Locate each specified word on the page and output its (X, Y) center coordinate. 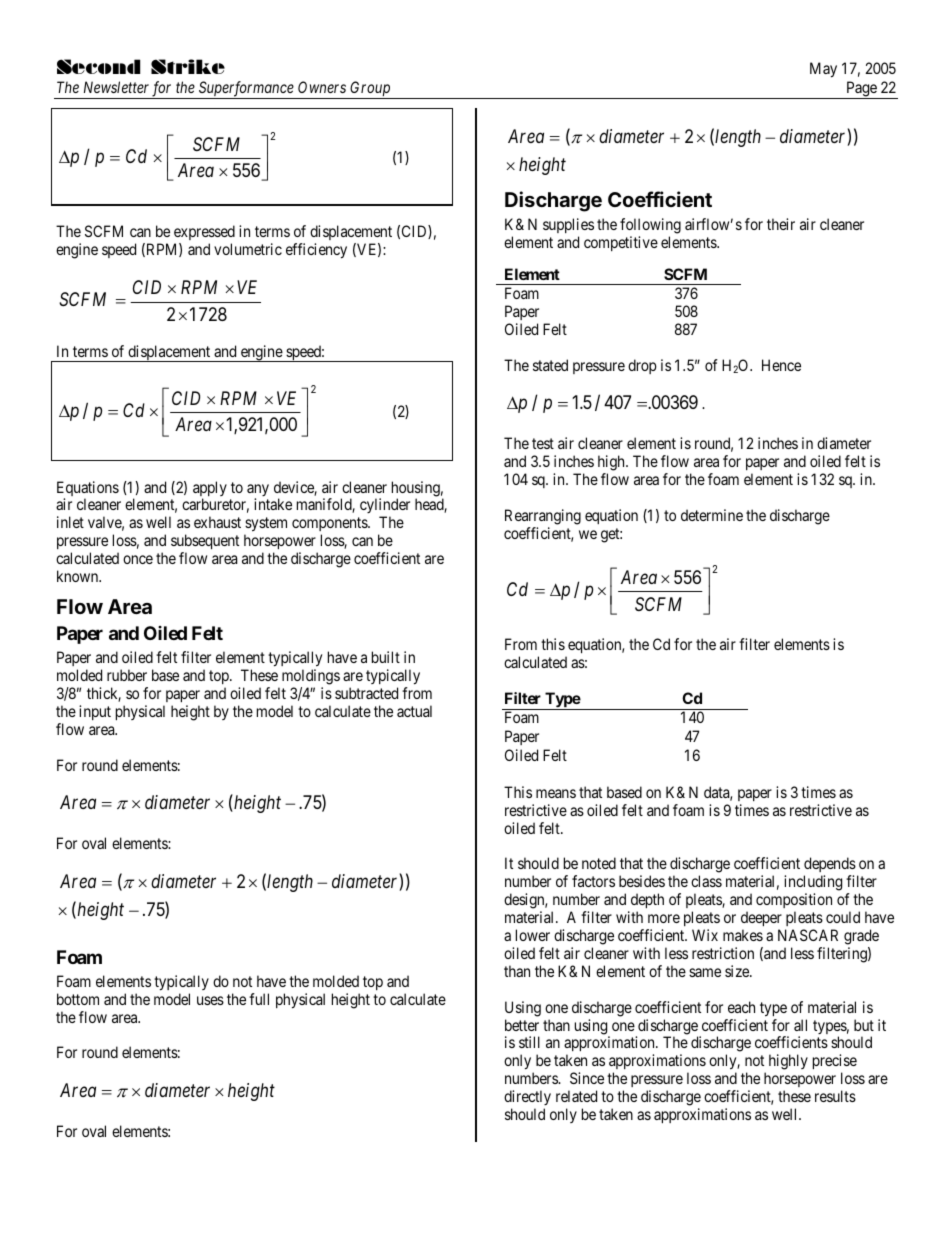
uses (210, 1000)
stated (550, 365)
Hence (781, 365)
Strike (188, 66)
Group (370, 90)
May (823, 70)
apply (210, 490)
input (95, 712)
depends (830, 866)
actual (414, 711)
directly (527, 1097)
